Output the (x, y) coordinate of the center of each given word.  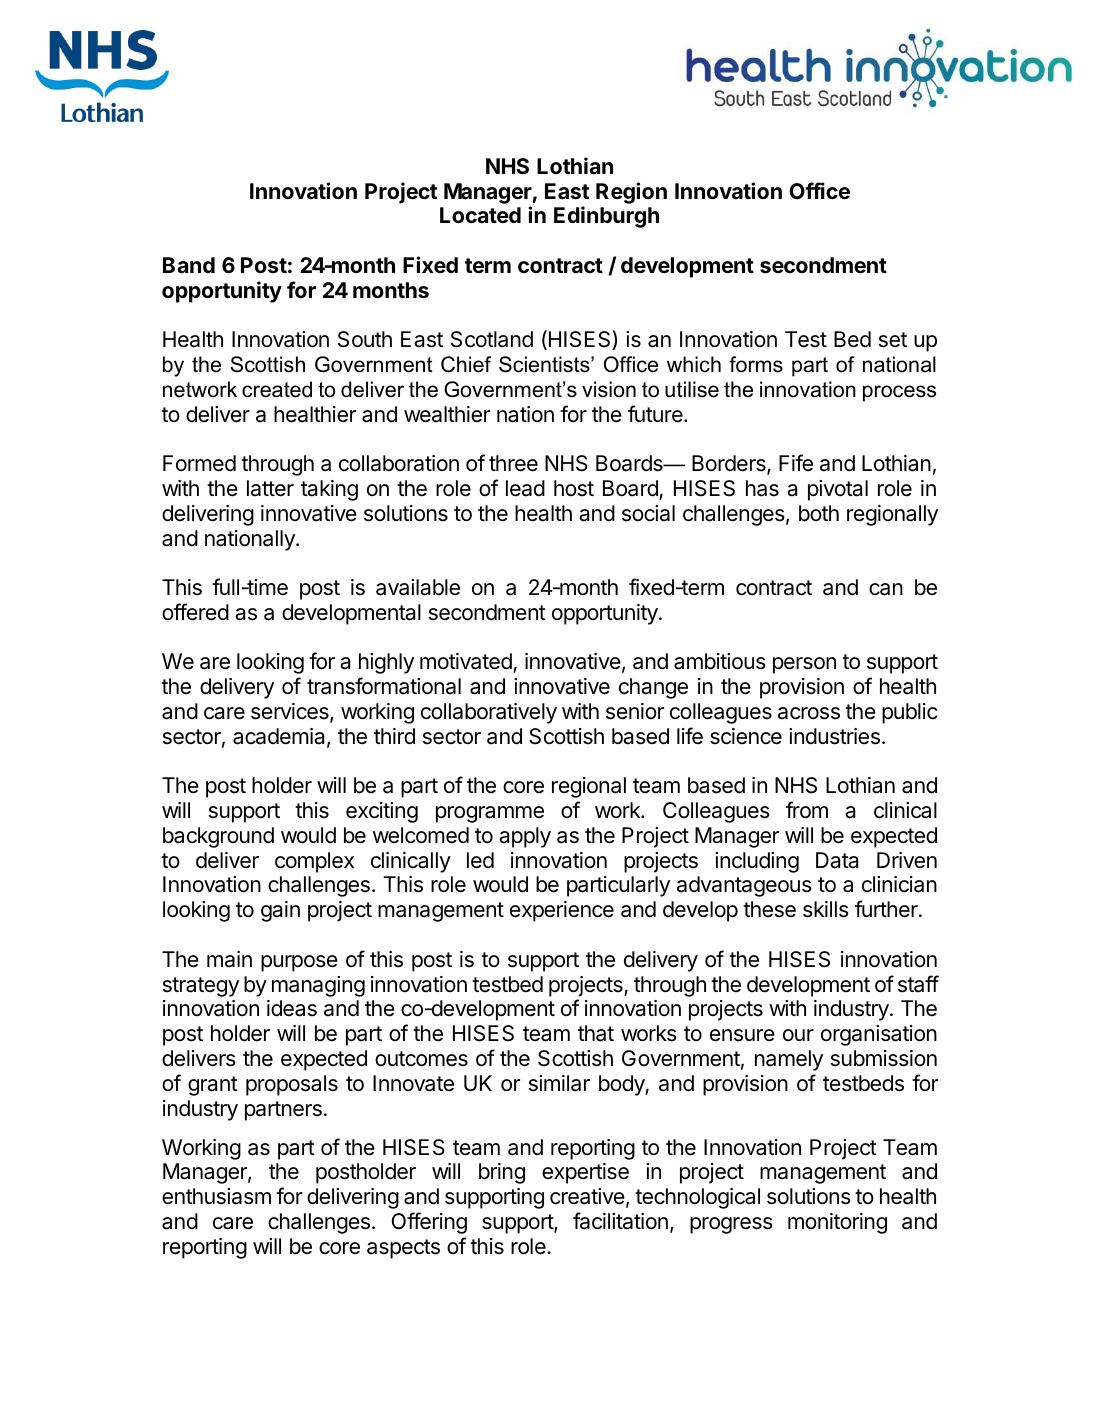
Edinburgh (606, 217)
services (291, 712)
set (893, 340)
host (574, 488)
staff (918, 984)
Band (189, 265)
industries (834, 736)
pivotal (838, 490)
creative (587, 1196)
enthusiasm (216, 1196)
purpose (299, 963)
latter (270, 488)
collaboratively (489, 713)
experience (562, 911)
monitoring (837, 1223)
